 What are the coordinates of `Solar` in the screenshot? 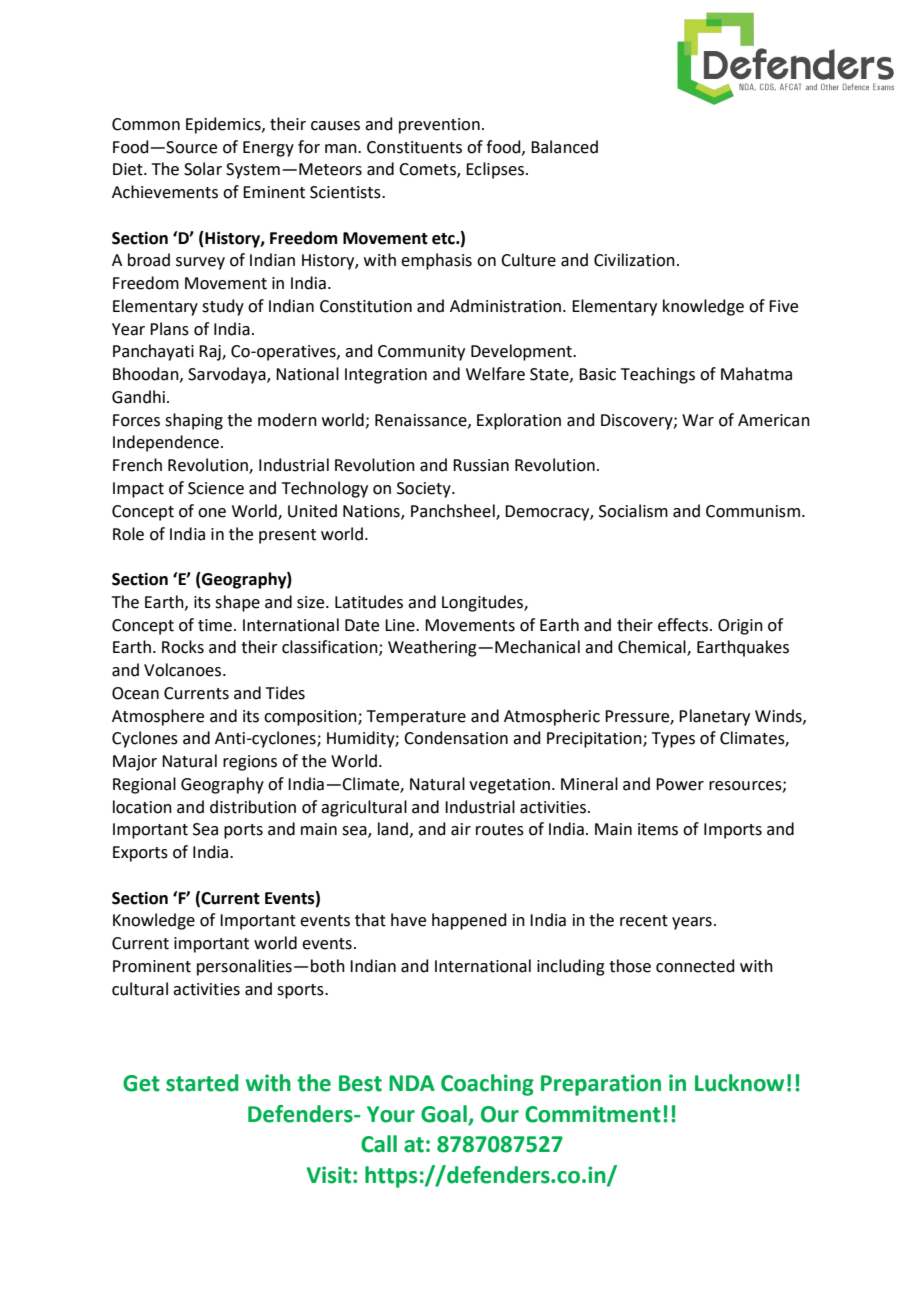 It's located at (203, 169).
